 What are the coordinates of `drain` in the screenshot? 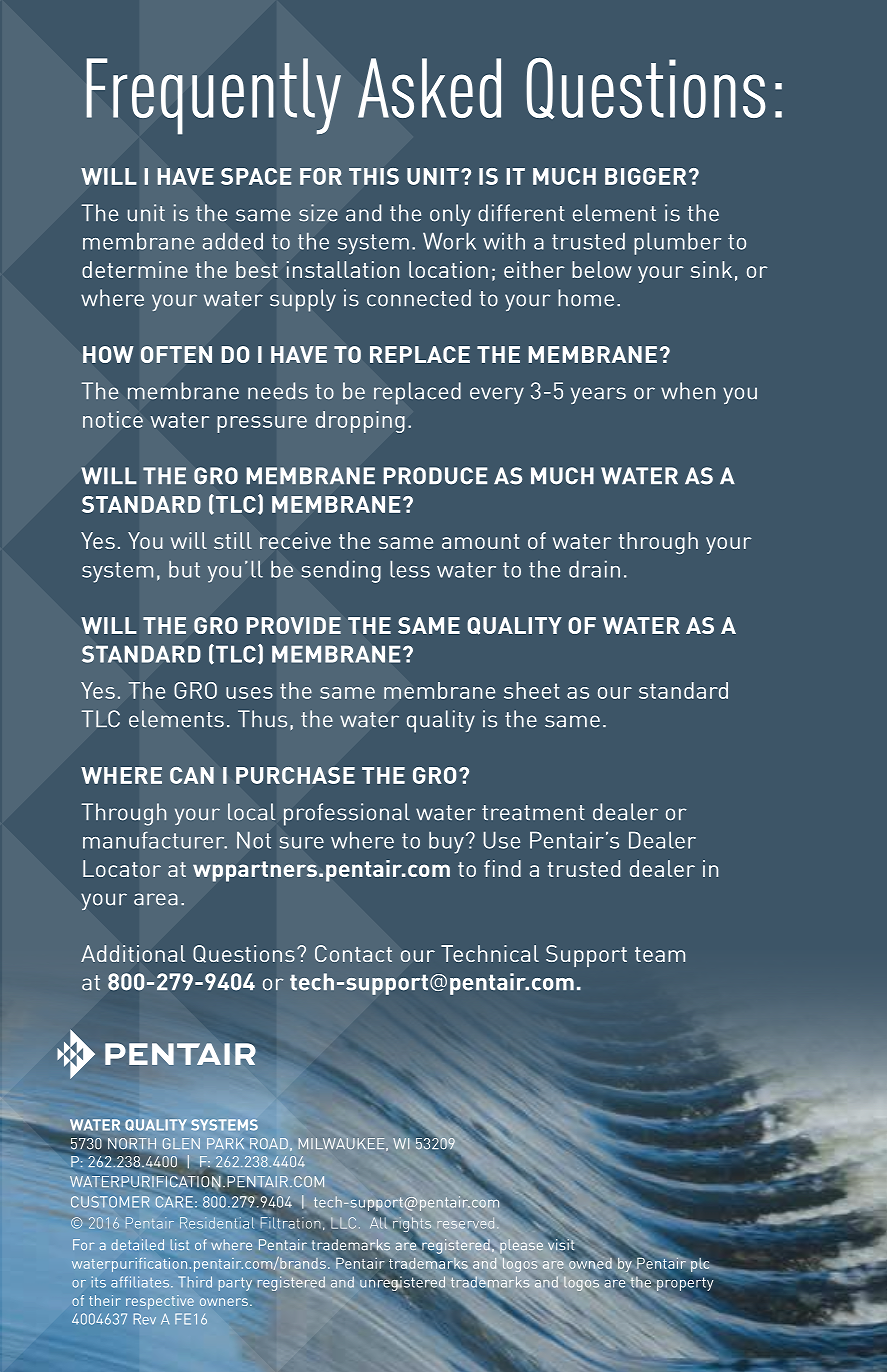 It's located at (594, 569).
